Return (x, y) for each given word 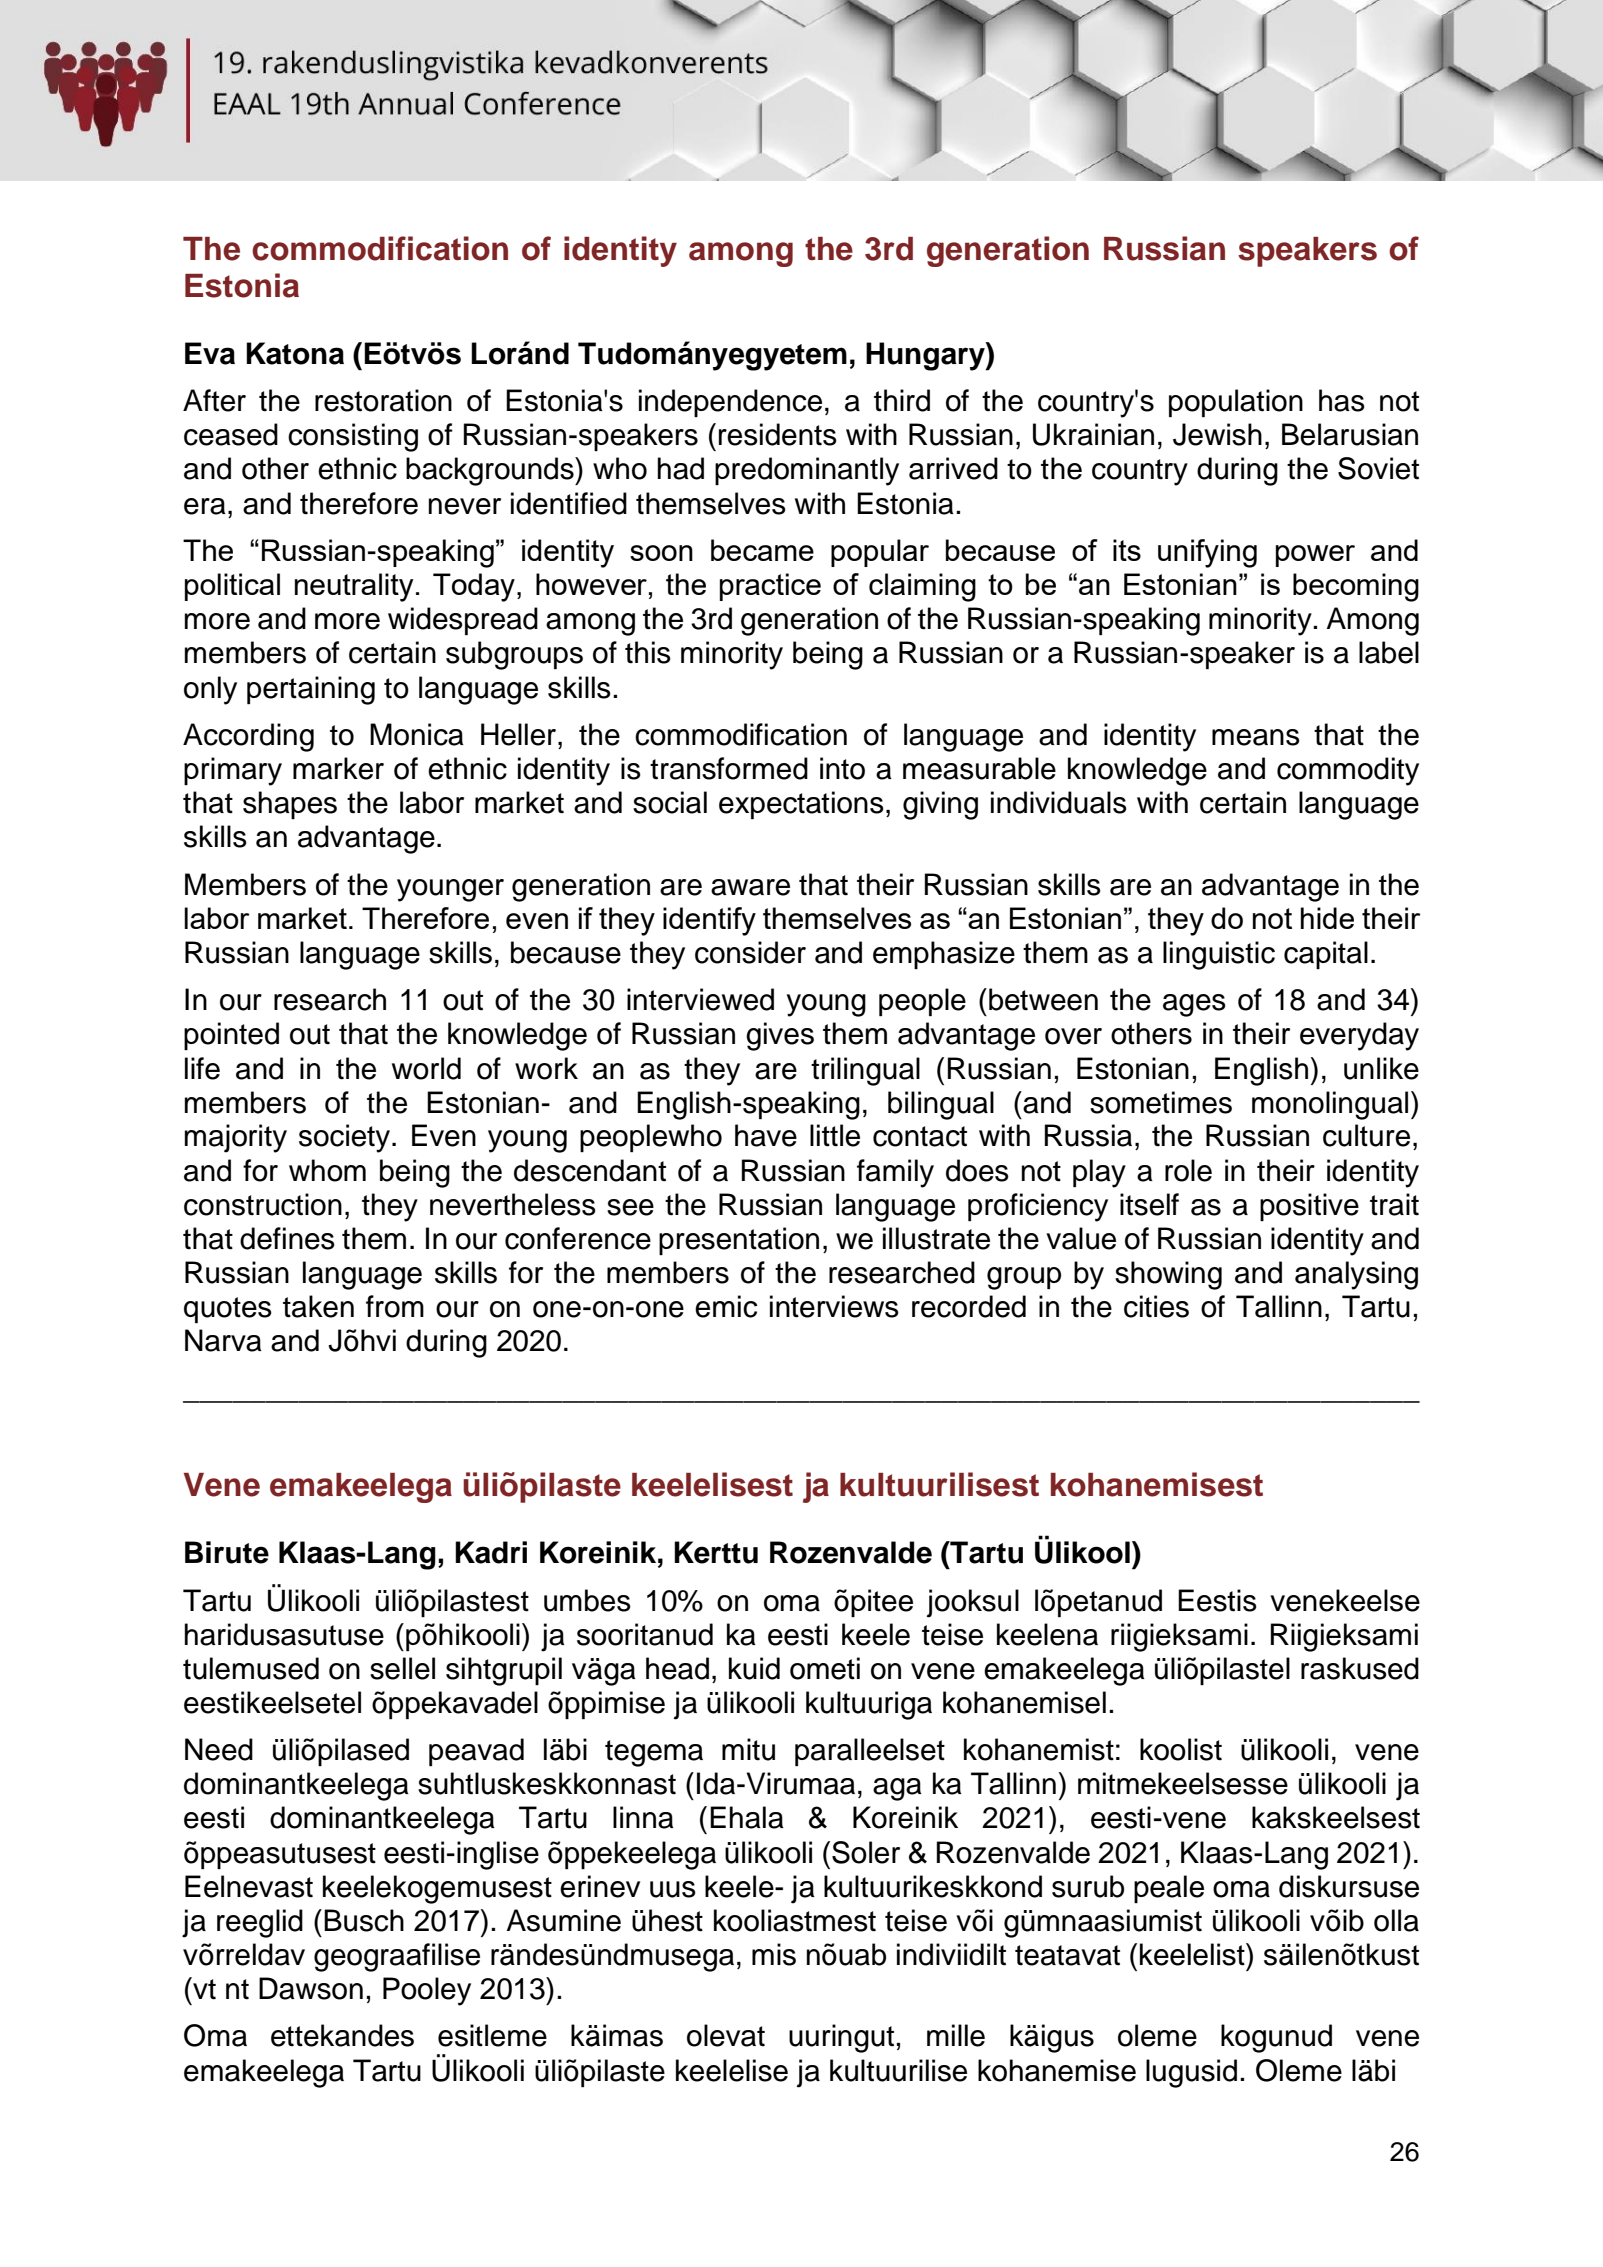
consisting (353, 437)
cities (1156, 1306)
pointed (231, 1036)
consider (750, 952)
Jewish (1217, 434)
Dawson (311, 1988)
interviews (834, 1306)
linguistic (1219, 955)
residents (778, 434)
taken (318, 1306)
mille (956, 2035)
